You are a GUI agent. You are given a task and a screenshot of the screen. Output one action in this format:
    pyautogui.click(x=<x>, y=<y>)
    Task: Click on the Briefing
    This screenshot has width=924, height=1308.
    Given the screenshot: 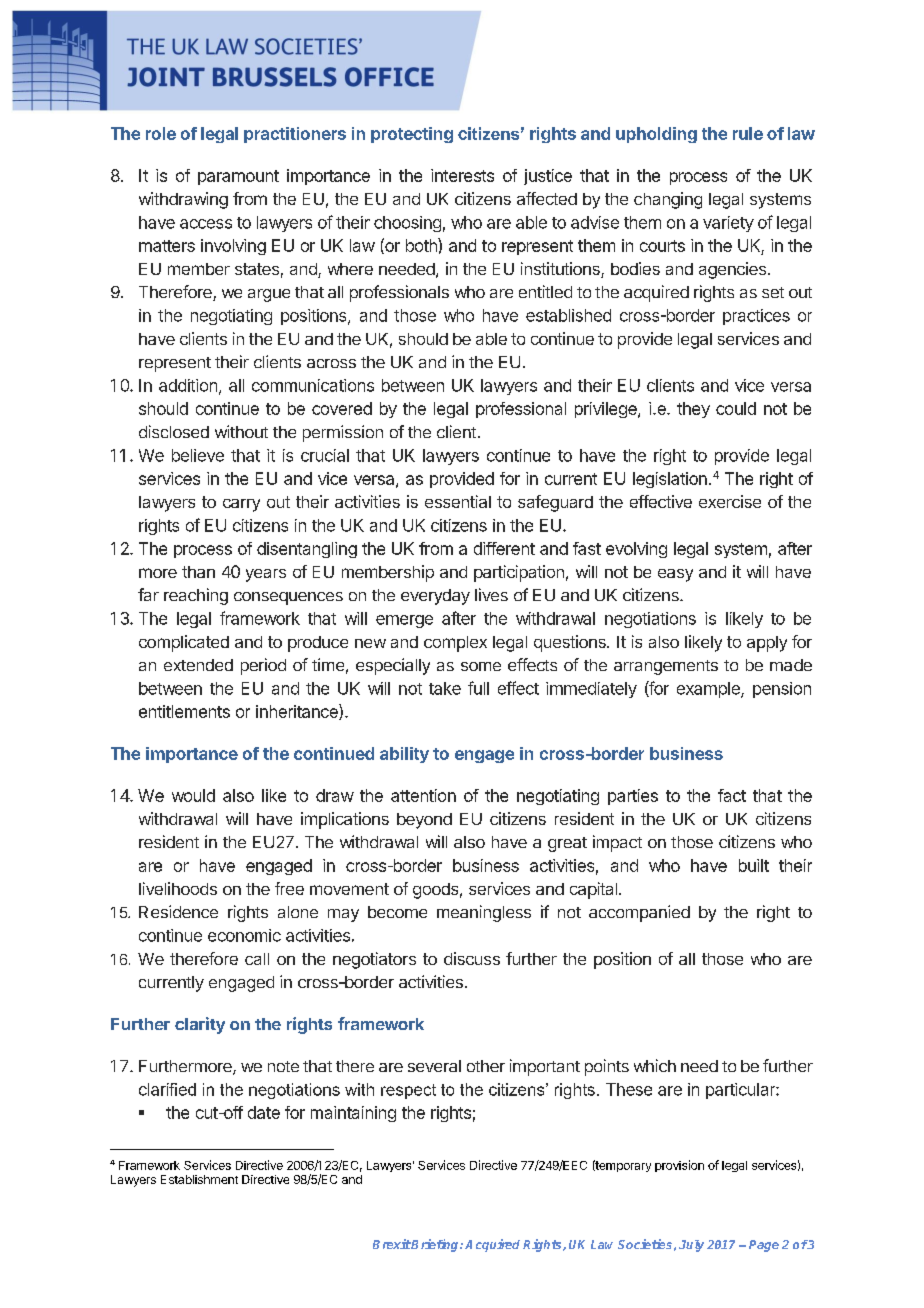 What is the action you would take?
    pyautogui.click(x=435, y=1245)
